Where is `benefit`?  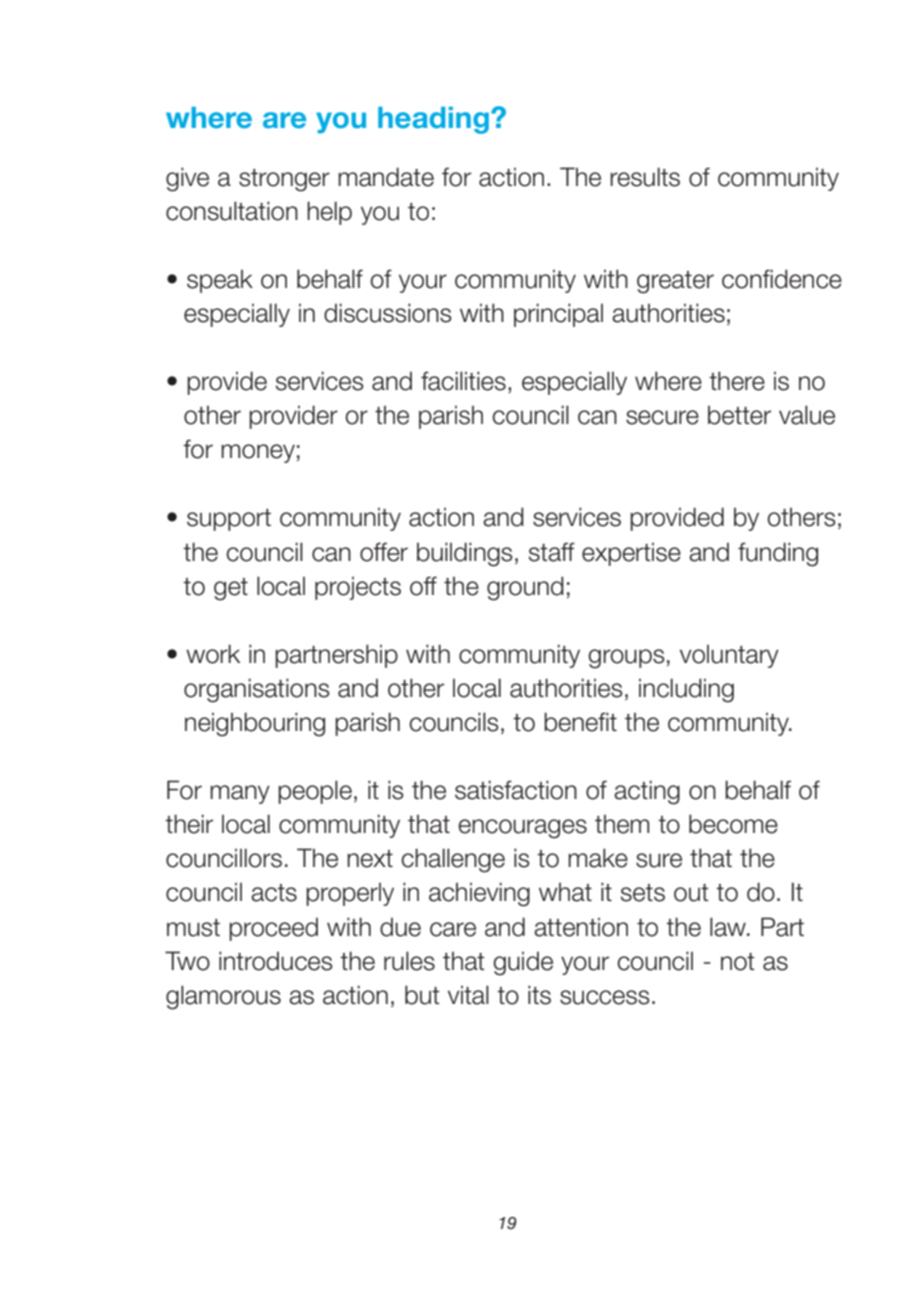
benefit is located at coordinates (580, 722).
